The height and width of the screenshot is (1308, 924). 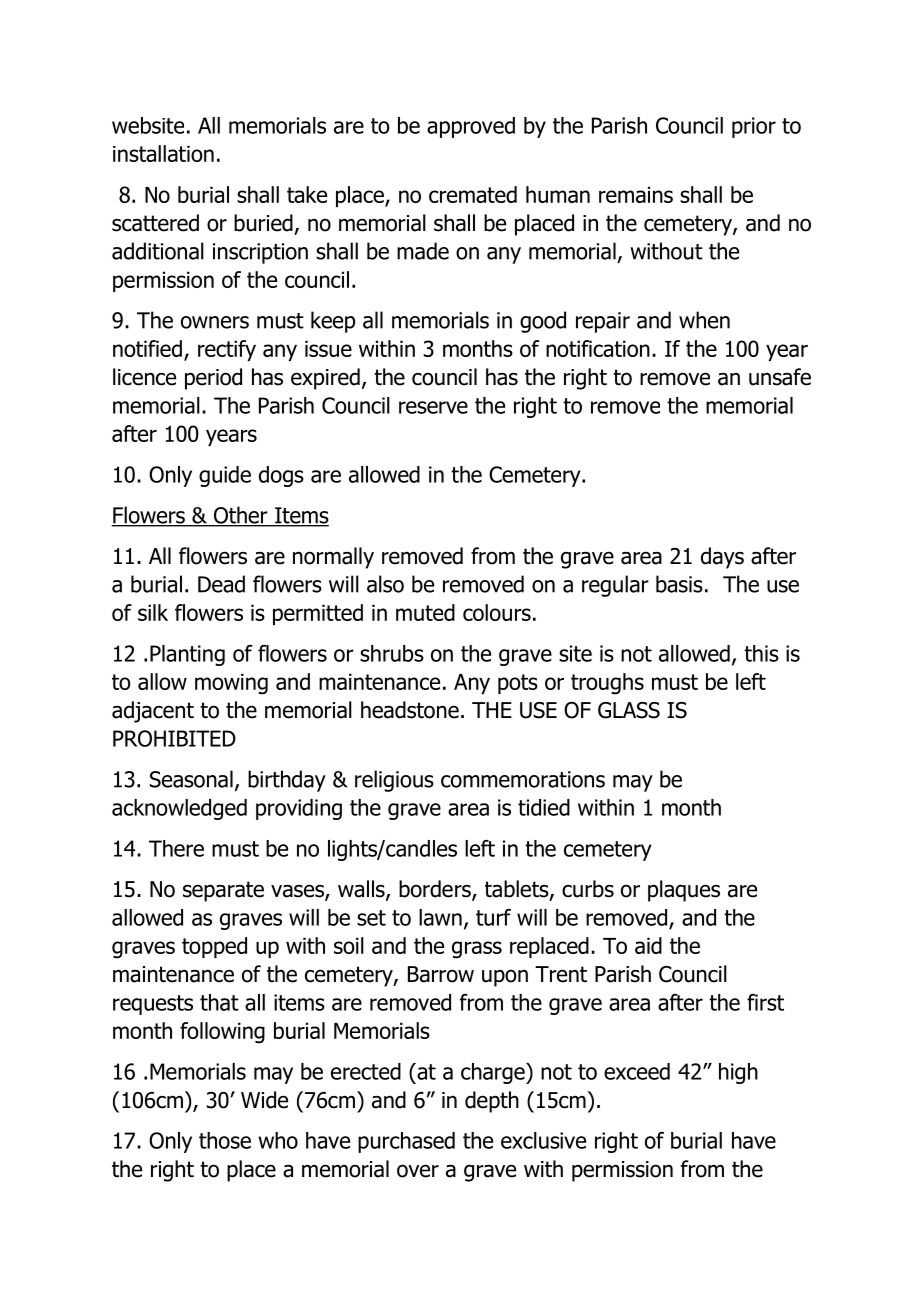 I want to click on those, so click(x=225, y=1140).
